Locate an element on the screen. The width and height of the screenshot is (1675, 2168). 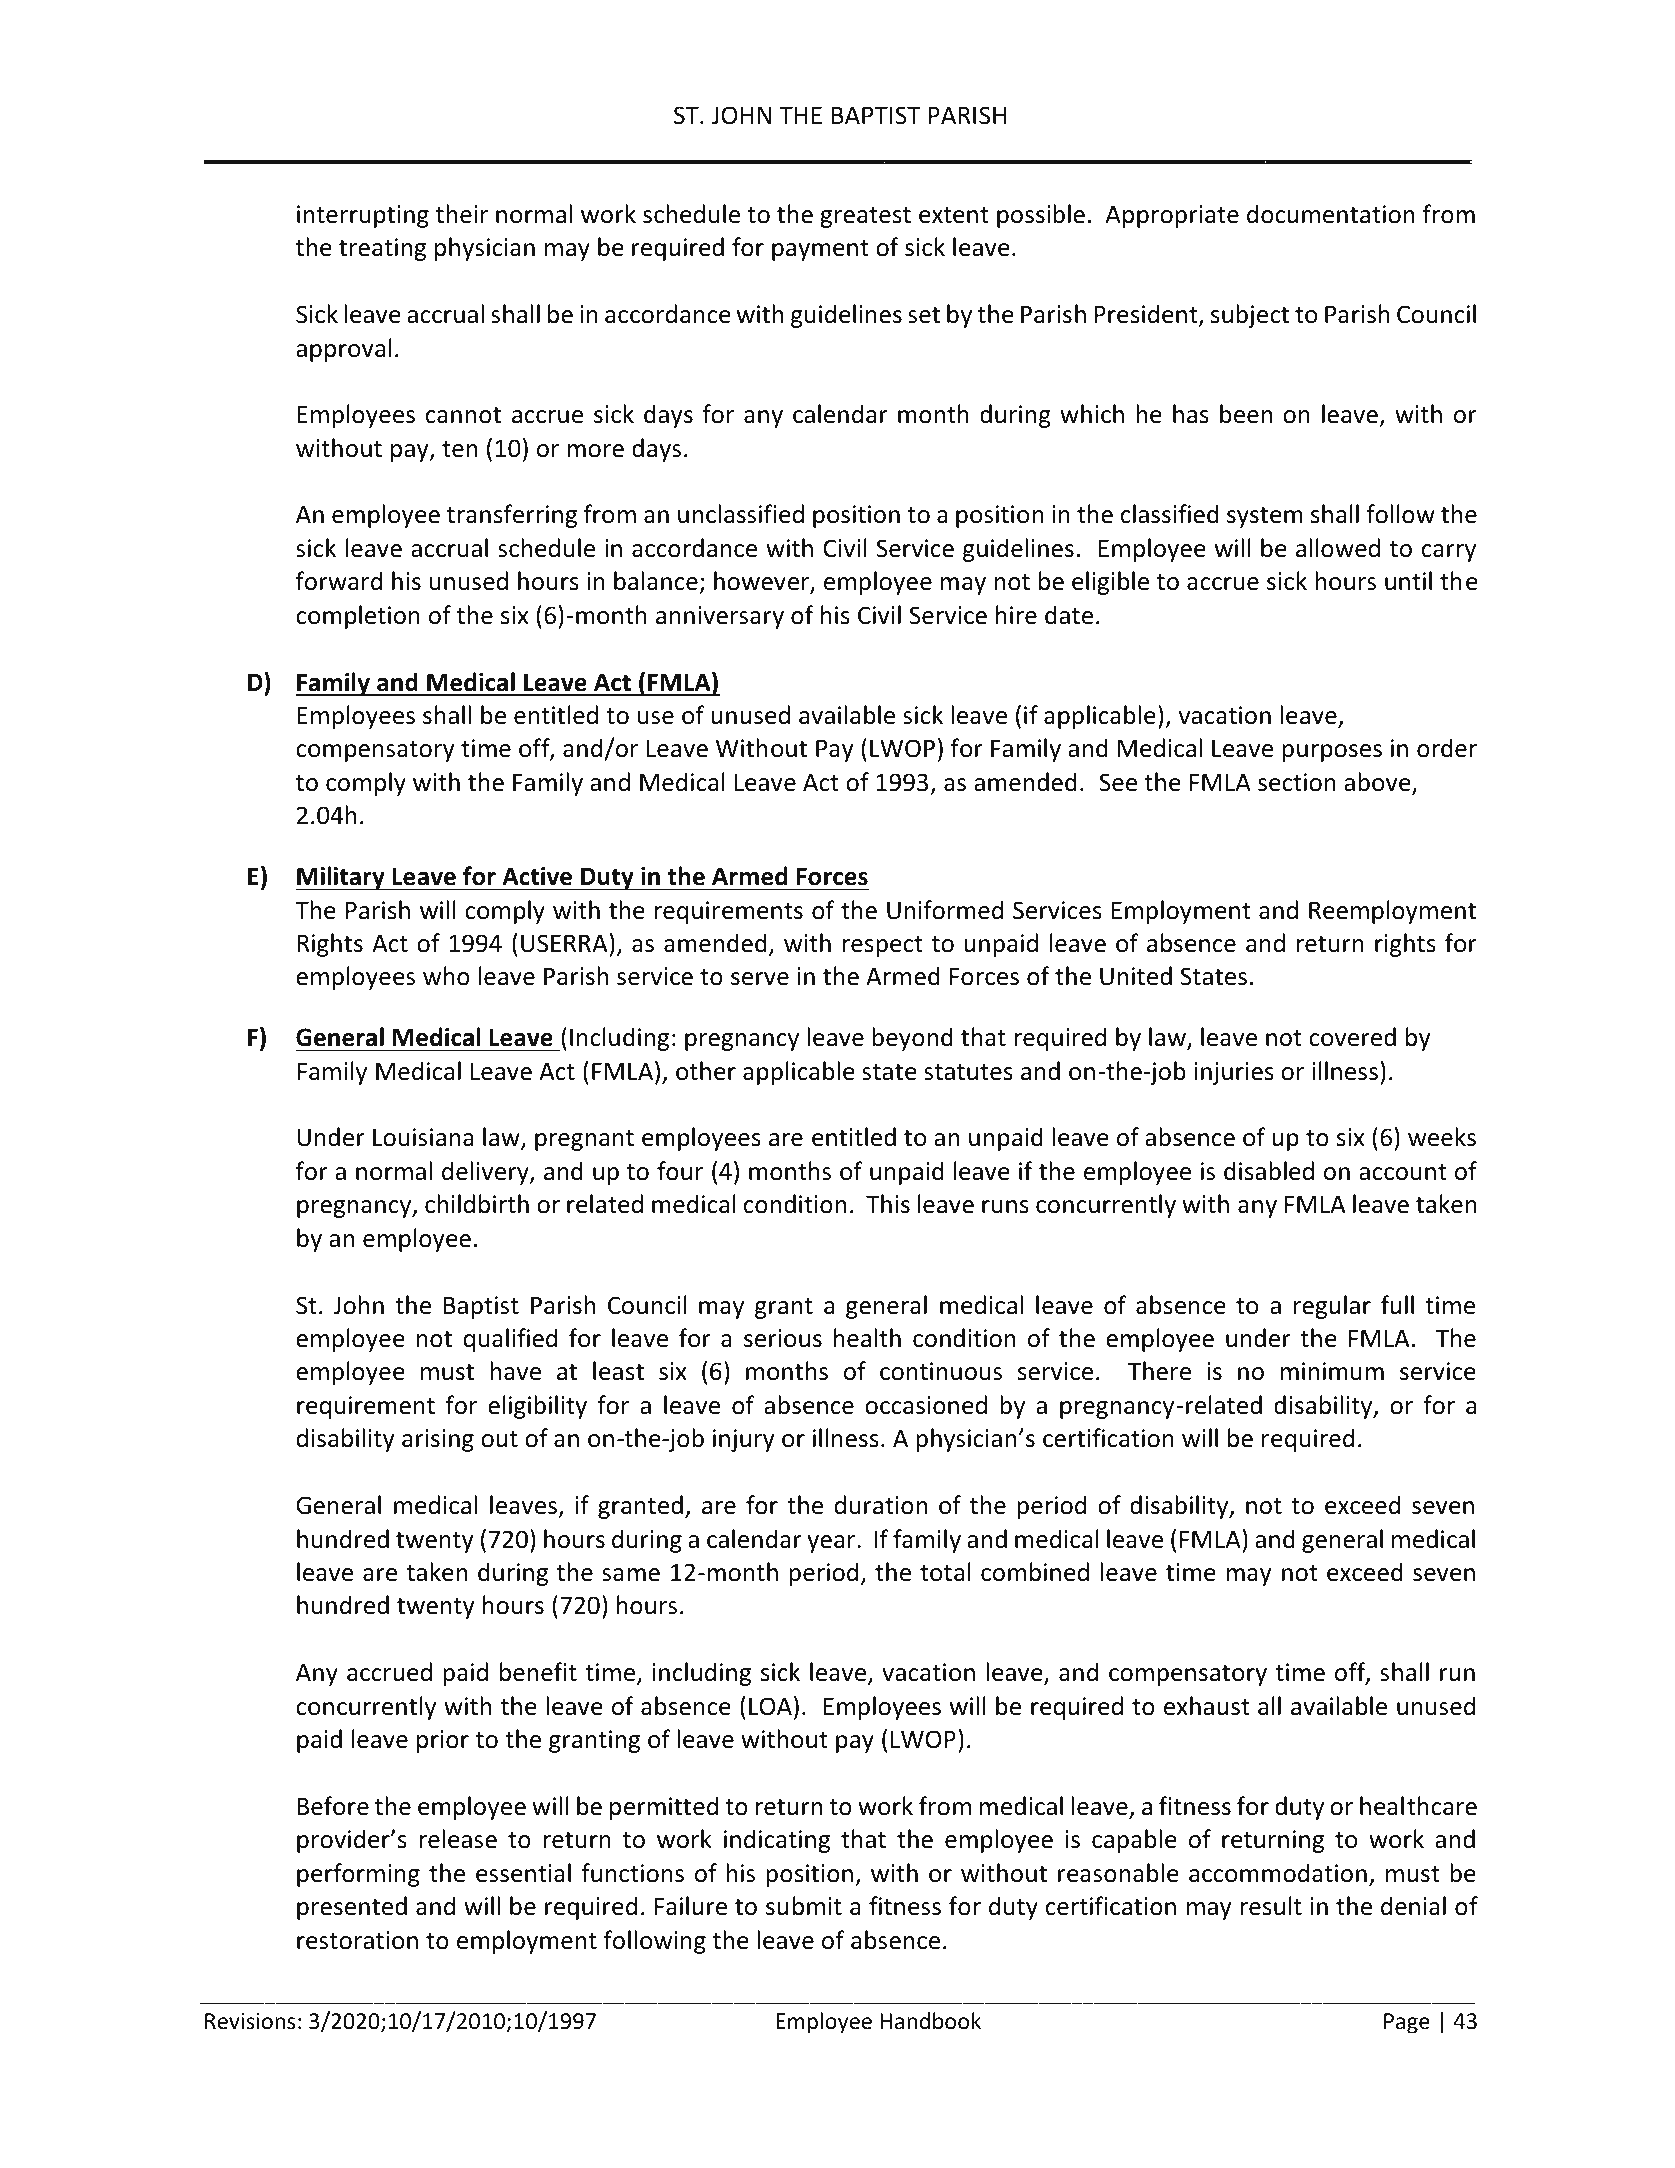
section is located at coordinates (1297, 782).
